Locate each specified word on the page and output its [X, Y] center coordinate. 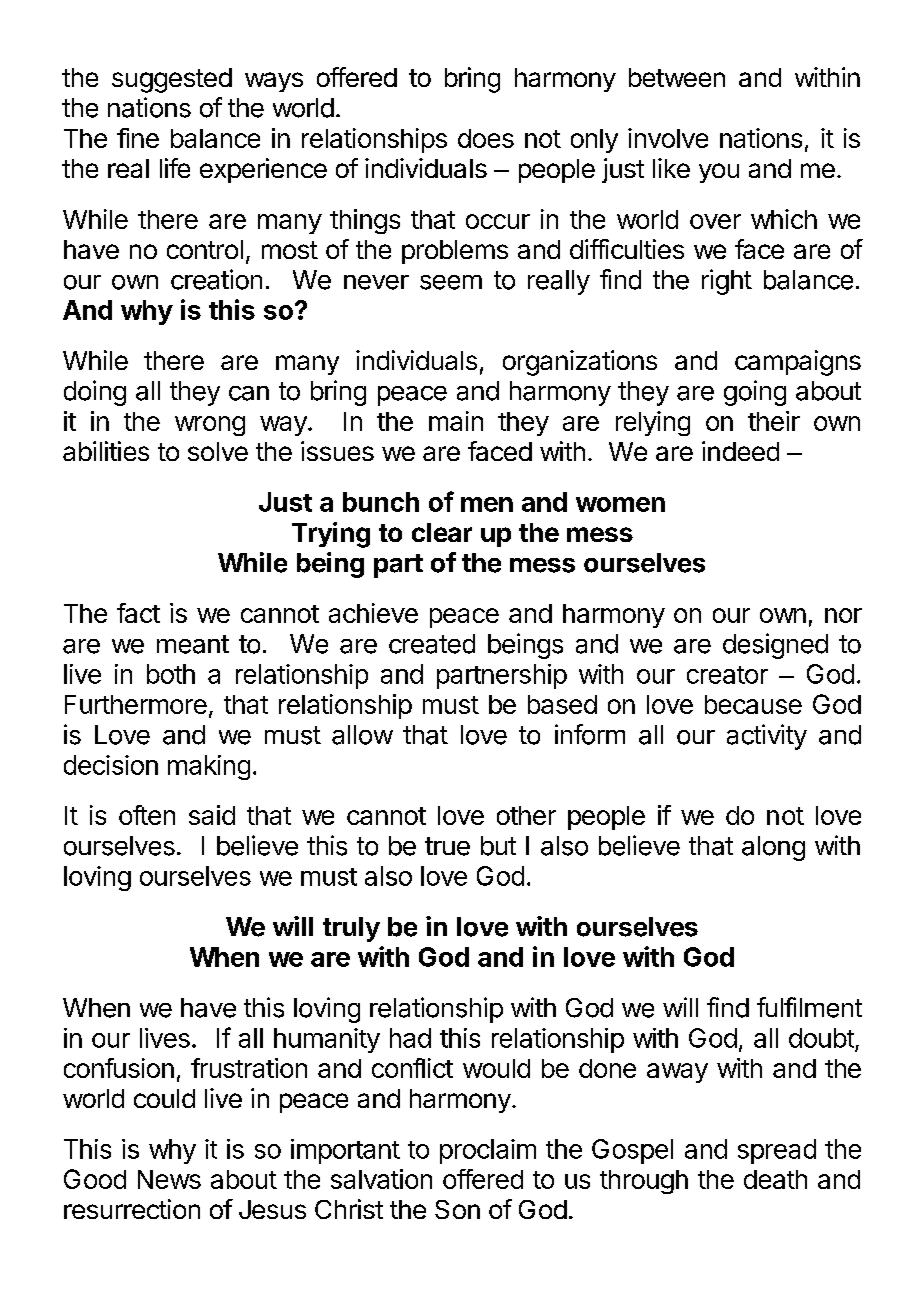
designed [775, 646]
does [486, 138]
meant [193, 644]
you [719, 173]
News [169, 1179]
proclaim [488, 1151]
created [432, 644]
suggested [172, 80]
